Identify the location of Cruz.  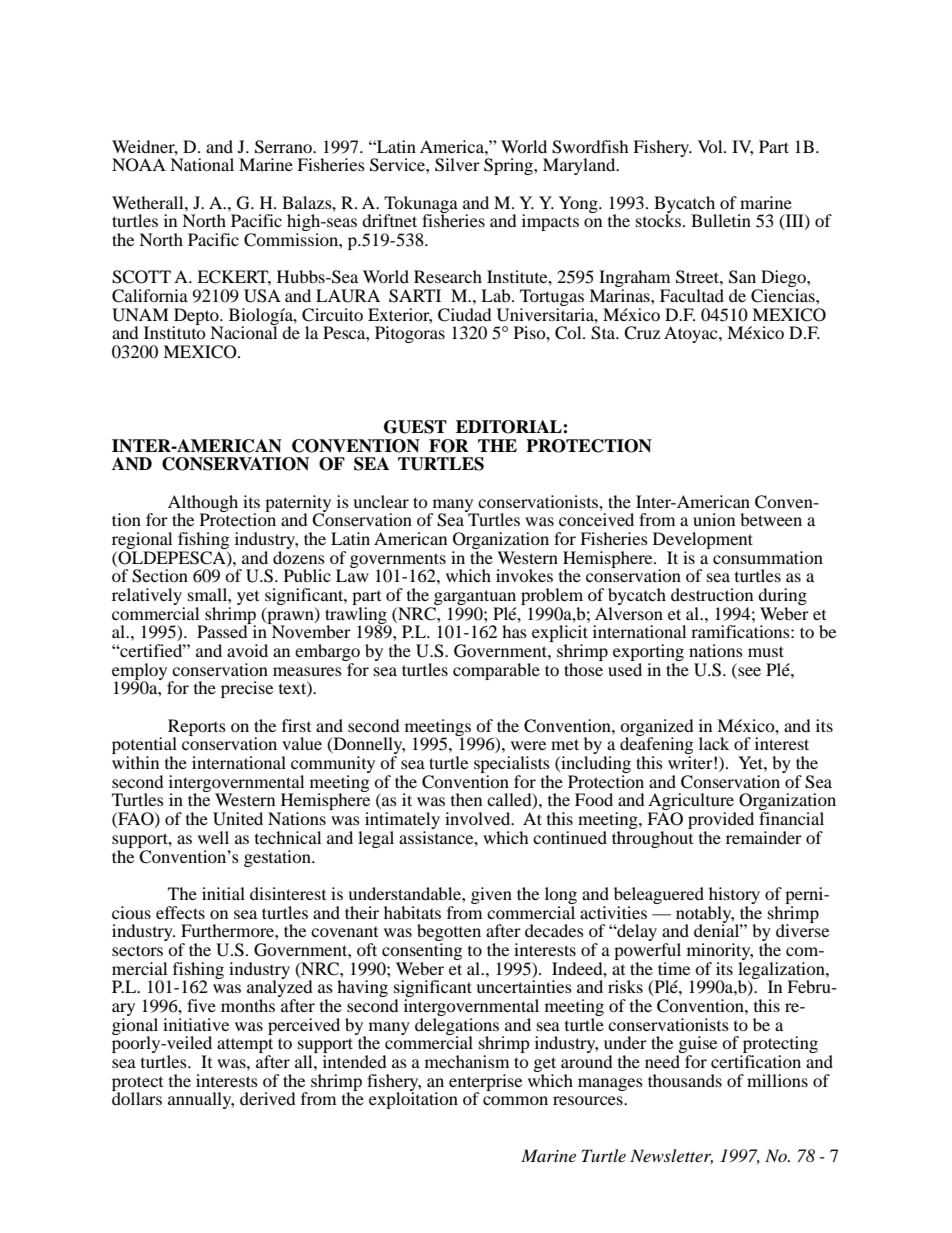
(642, 333).
